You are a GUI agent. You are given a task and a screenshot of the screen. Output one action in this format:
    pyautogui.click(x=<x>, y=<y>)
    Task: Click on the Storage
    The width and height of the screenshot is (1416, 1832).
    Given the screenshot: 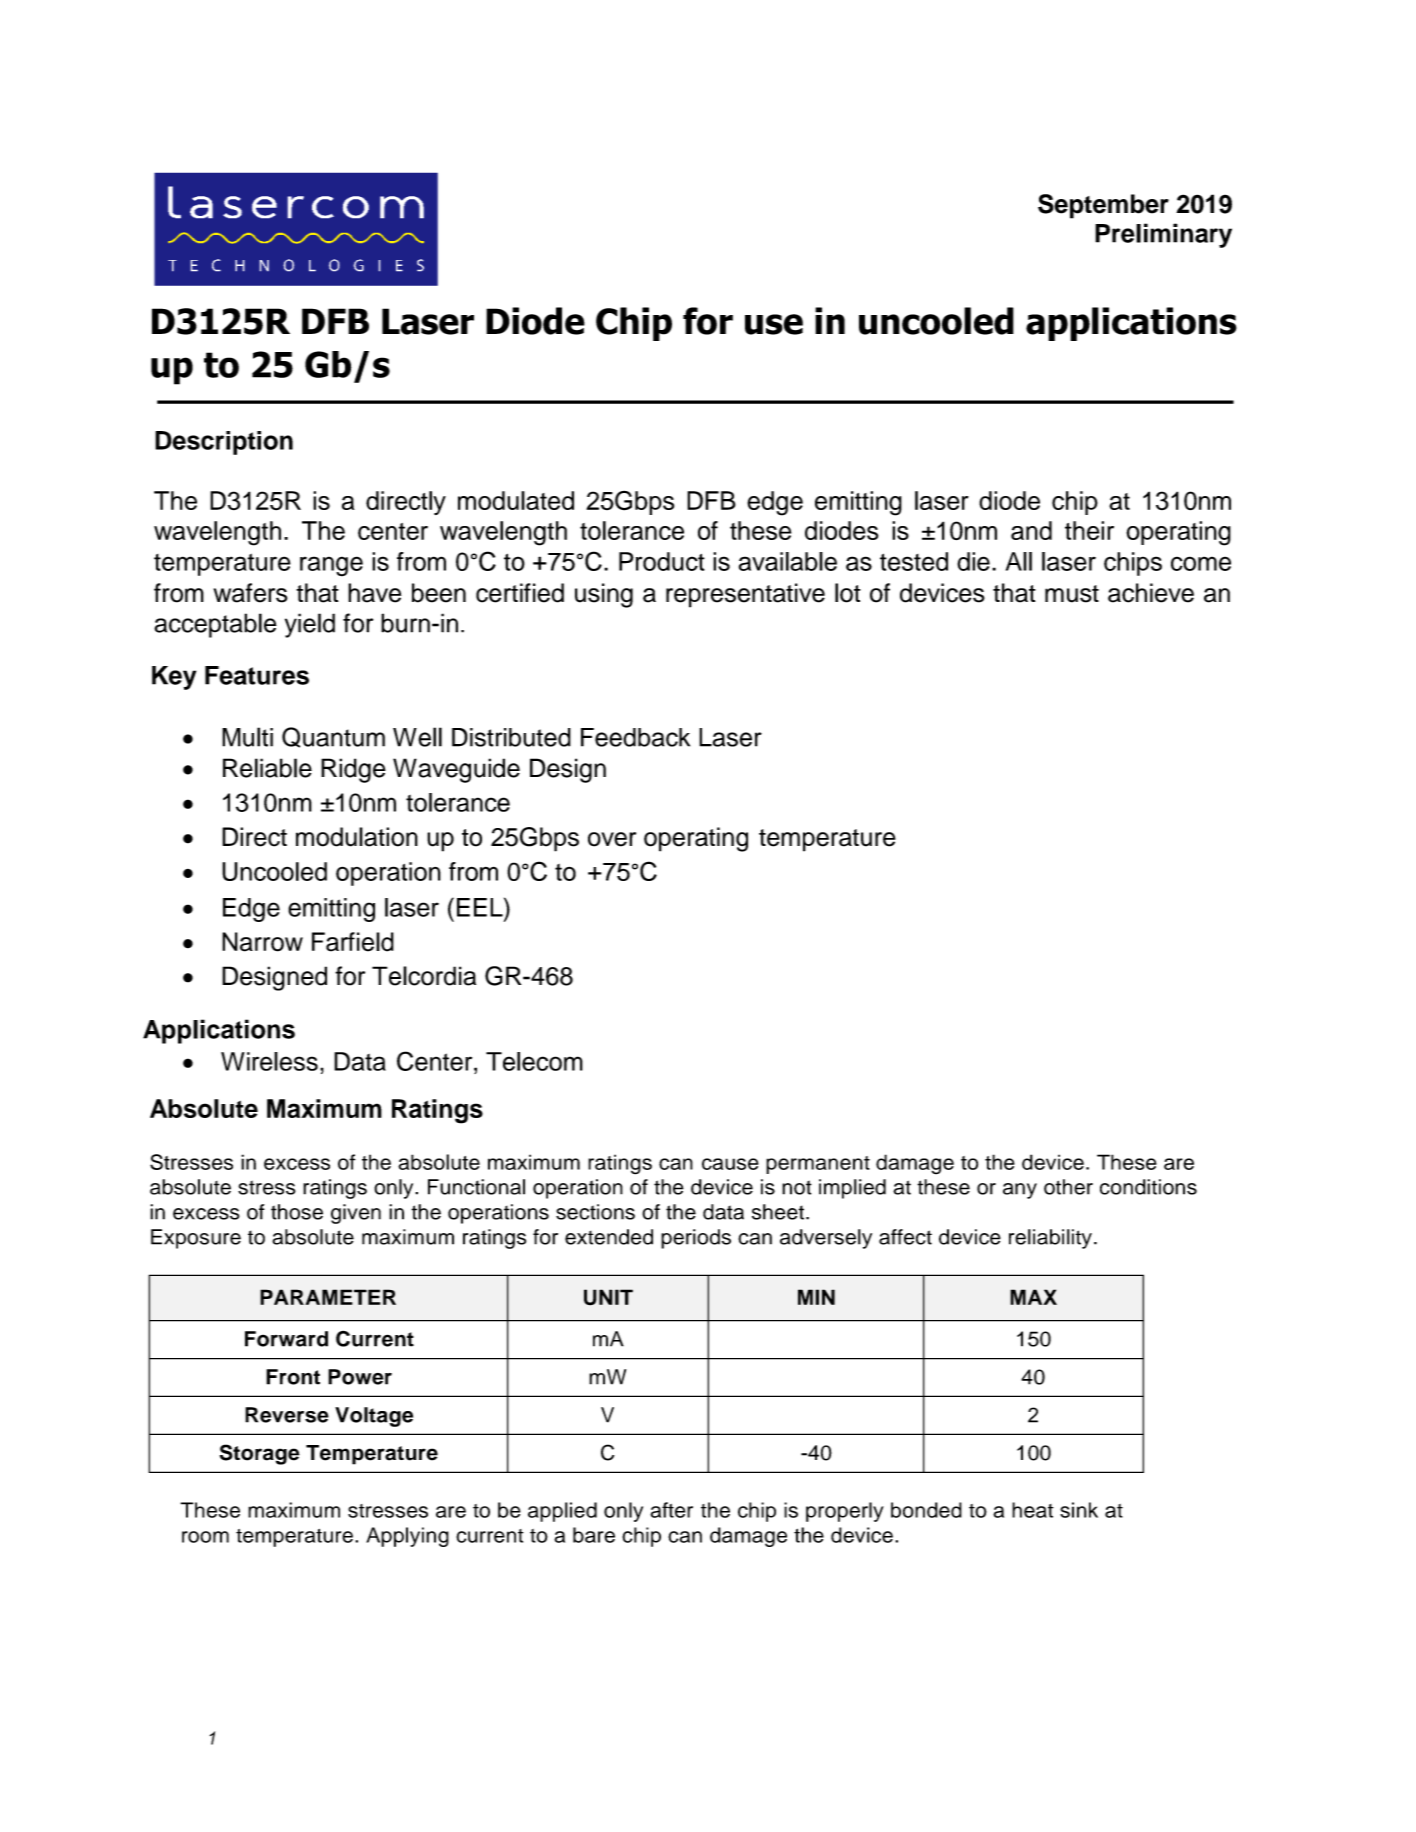 What is the action you would take?
    pyautogui.click(x=260, y=1454)
